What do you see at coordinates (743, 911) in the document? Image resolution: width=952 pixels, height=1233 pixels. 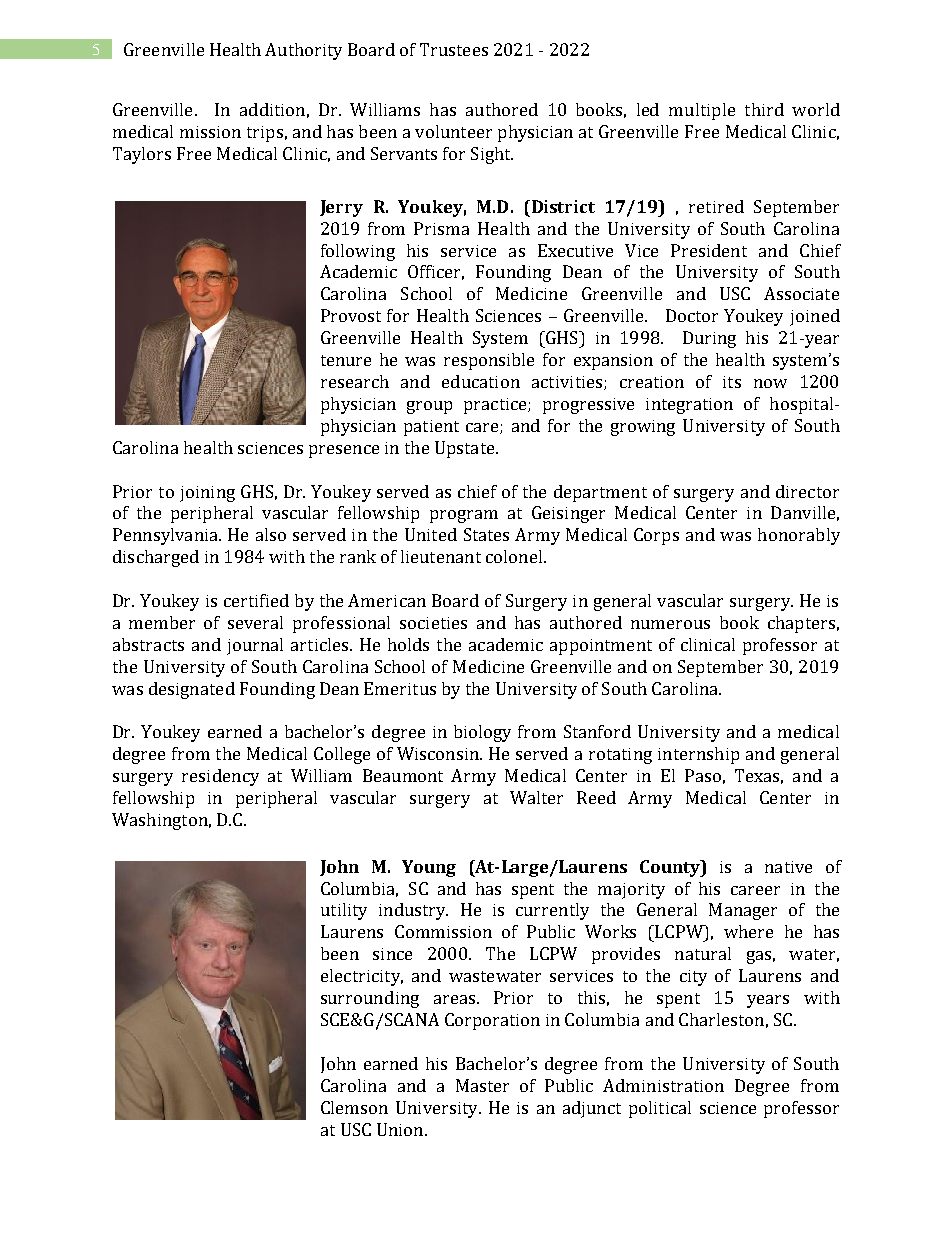 I see `Manager` at bounding box center [743, 911].
